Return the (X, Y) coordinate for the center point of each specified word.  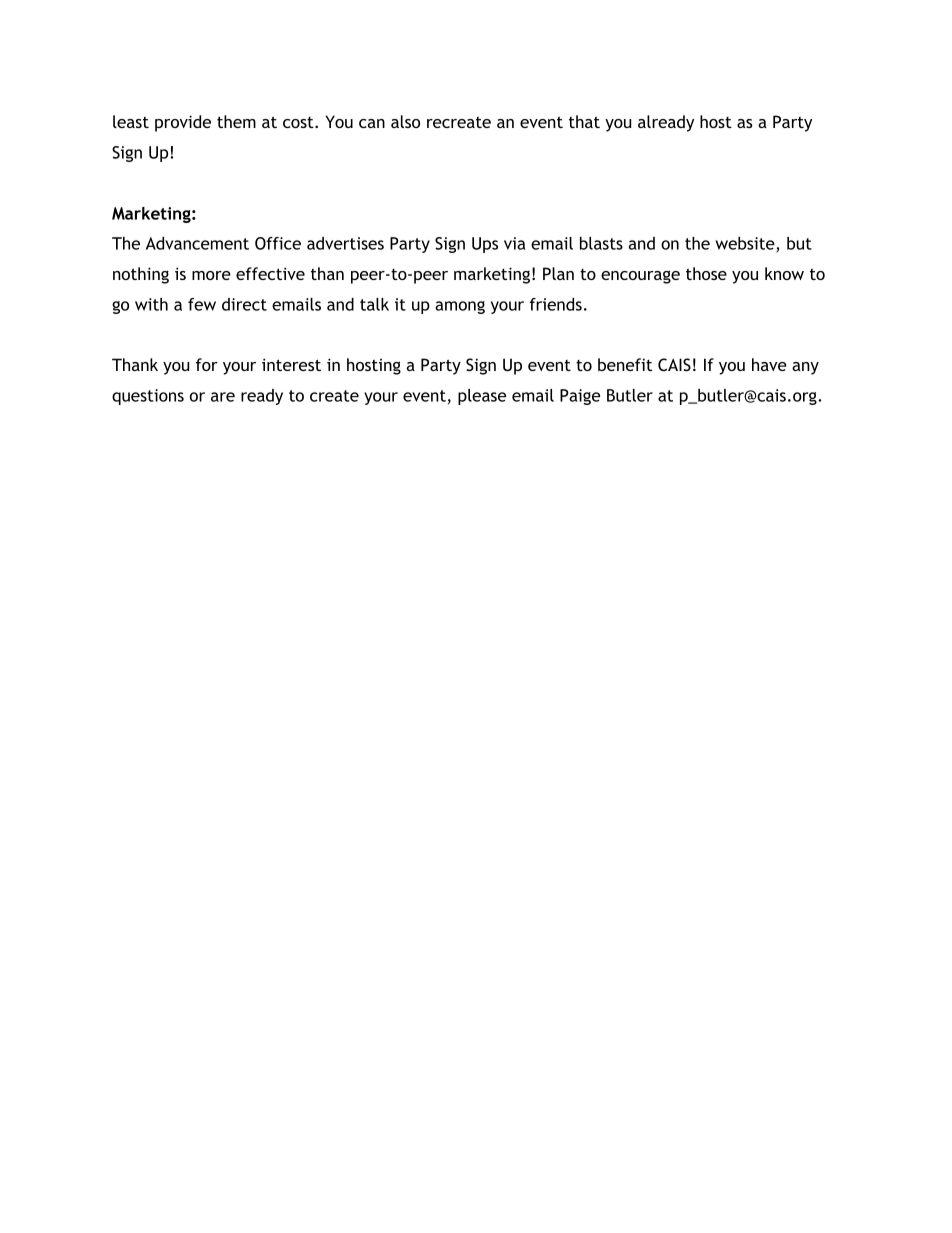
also (405, 121)
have (769, 364)
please (482, 397)
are (223, 397)
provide (183, 123)
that (584, 121)
